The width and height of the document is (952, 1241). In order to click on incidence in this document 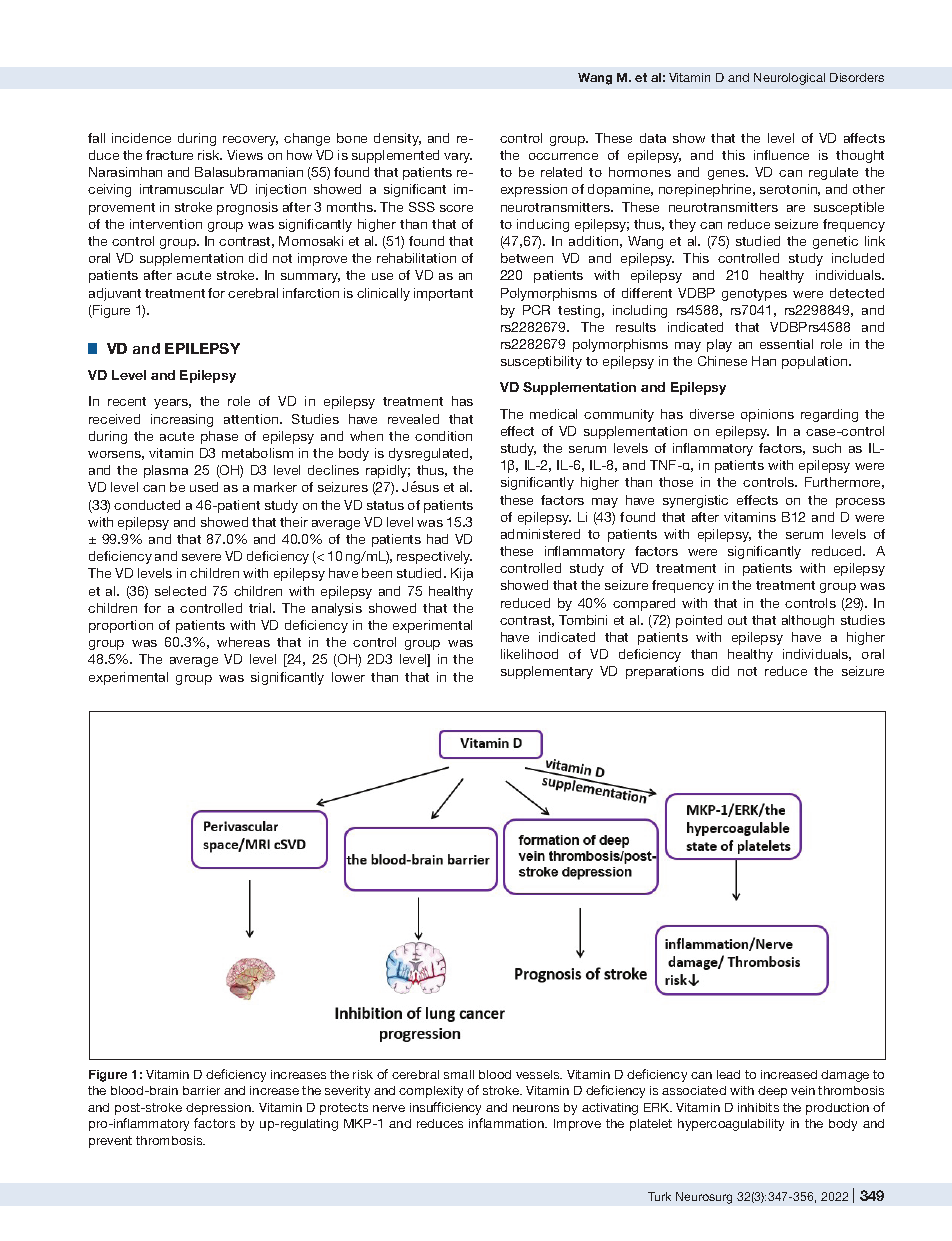, I will do `click(141, 138)`.
